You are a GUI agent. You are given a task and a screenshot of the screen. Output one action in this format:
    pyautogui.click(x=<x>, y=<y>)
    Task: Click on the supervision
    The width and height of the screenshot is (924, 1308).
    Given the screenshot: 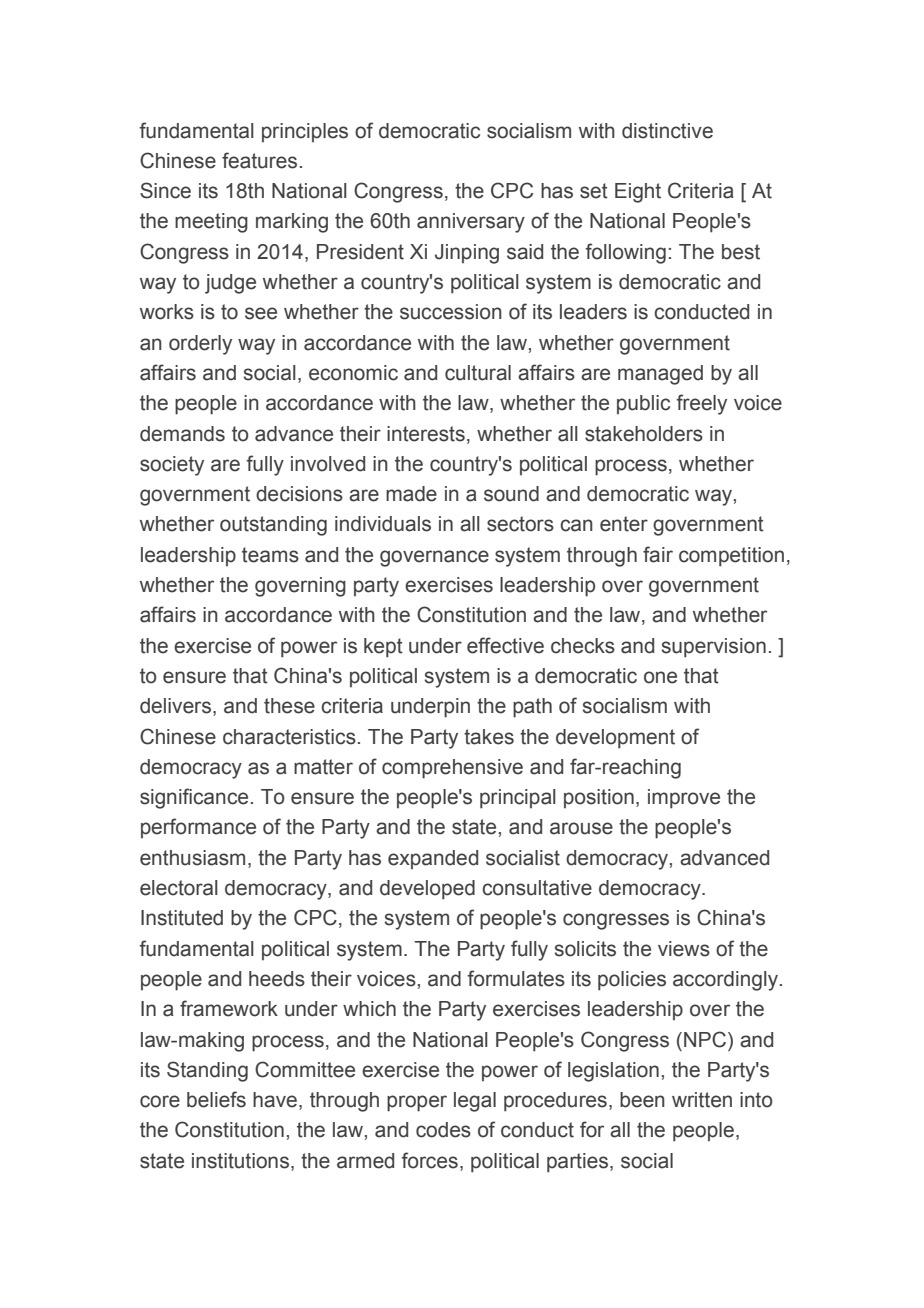 What is the action you would take?
    pyautogui.click(x=713, y=648)
